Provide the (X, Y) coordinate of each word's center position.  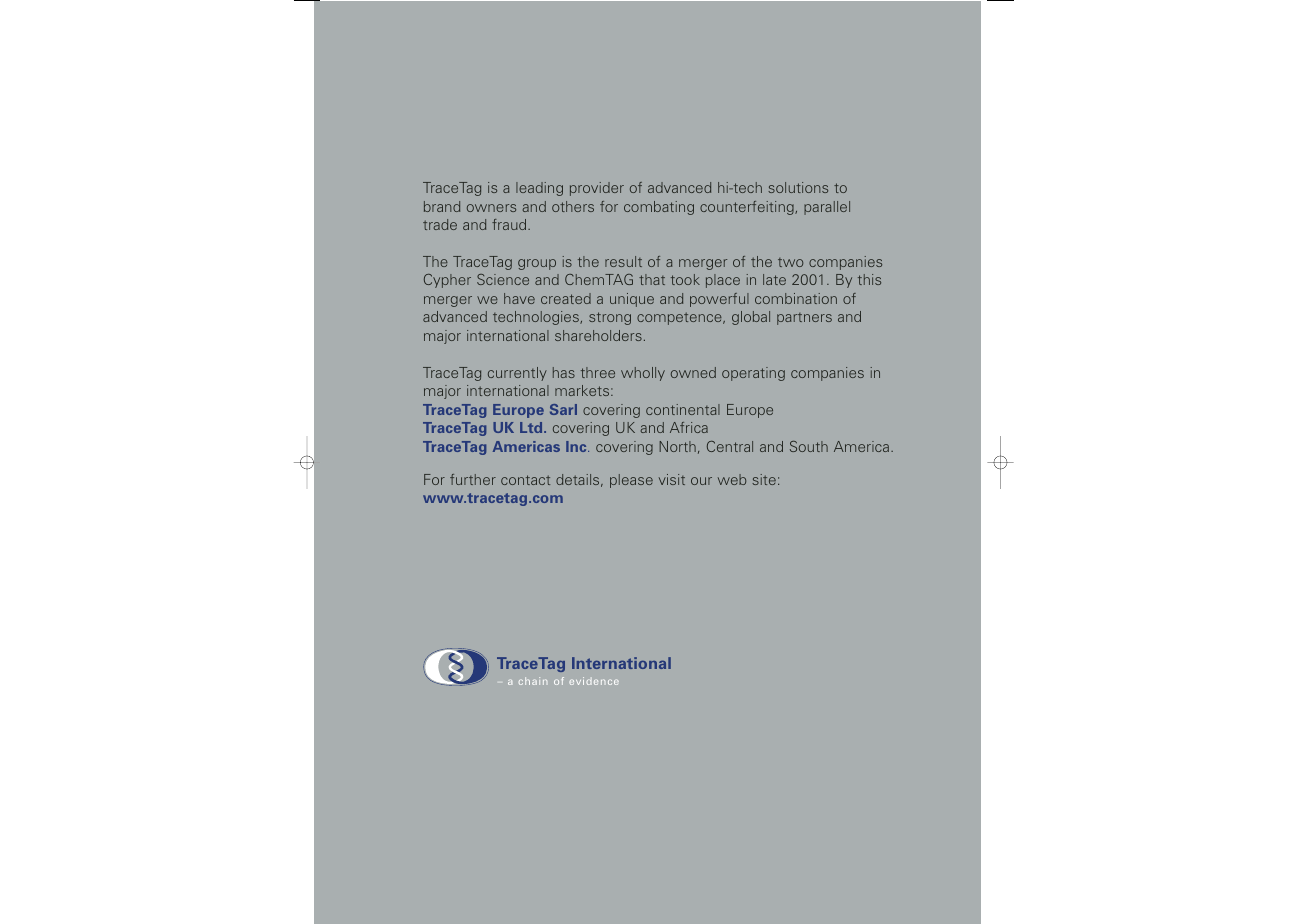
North (678, 446)
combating (659, 208)
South (809, 446)
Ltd (532, 427)
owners (491, 208)
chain (533, 681)
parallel (827, 208)
